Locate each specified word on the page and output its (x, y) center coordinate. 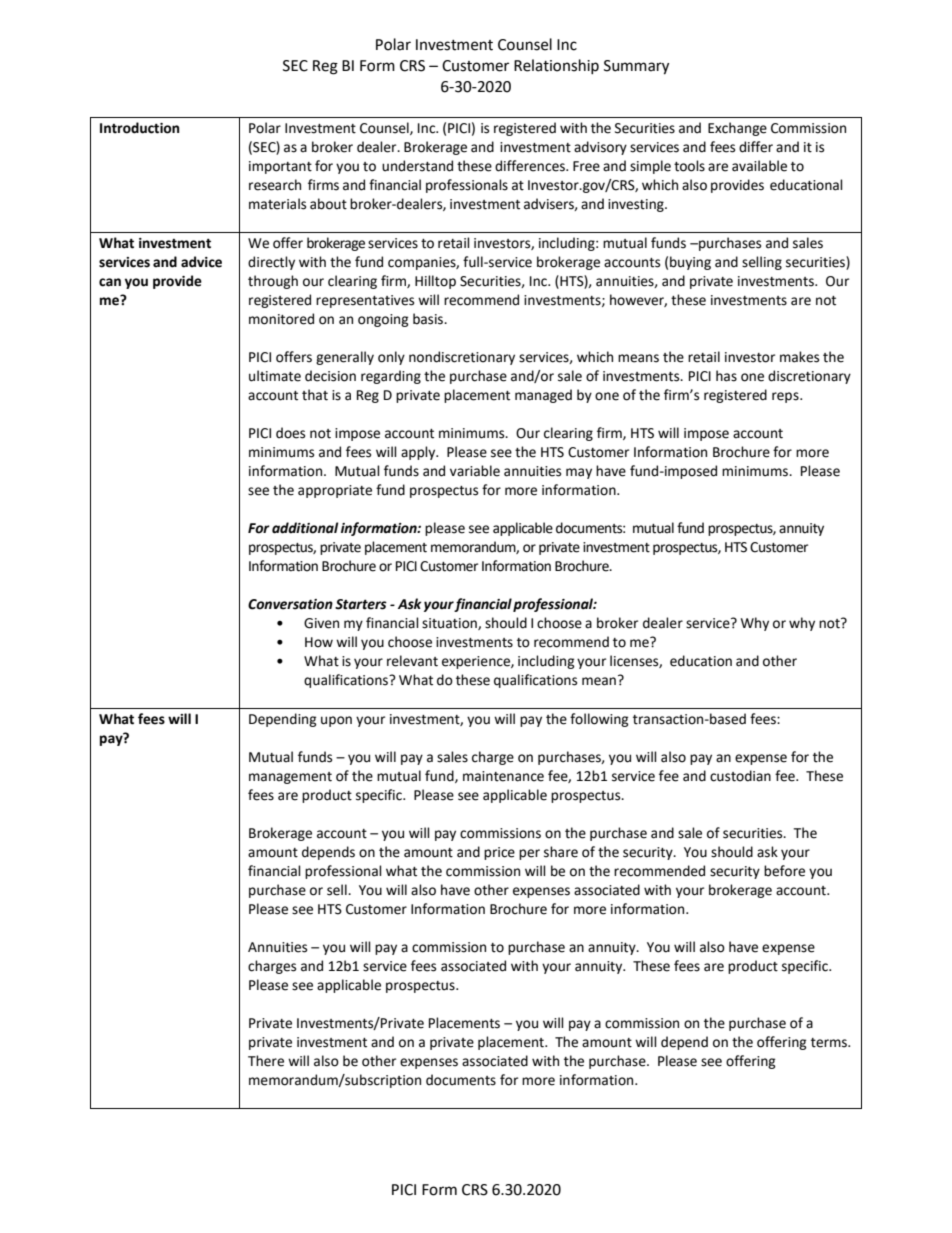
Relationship (556, 66)
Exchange (737, 129)
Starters (361, 604)
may (579, 473)
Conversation (290, 604)
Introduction (140, 128)
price (499, 853)
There (266, 1061)
